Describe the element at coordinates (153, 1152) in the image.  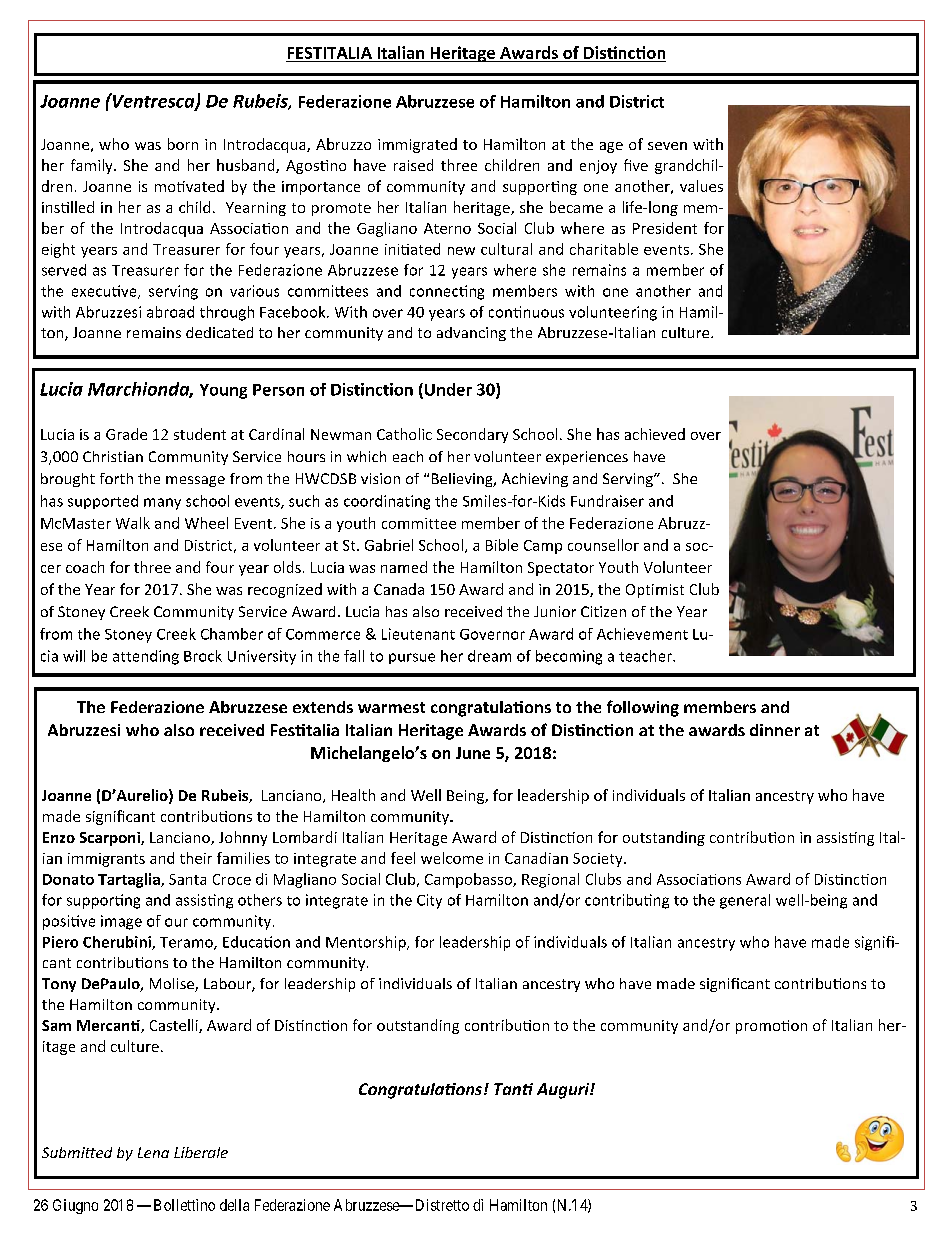
I see `Lena` at that location.
